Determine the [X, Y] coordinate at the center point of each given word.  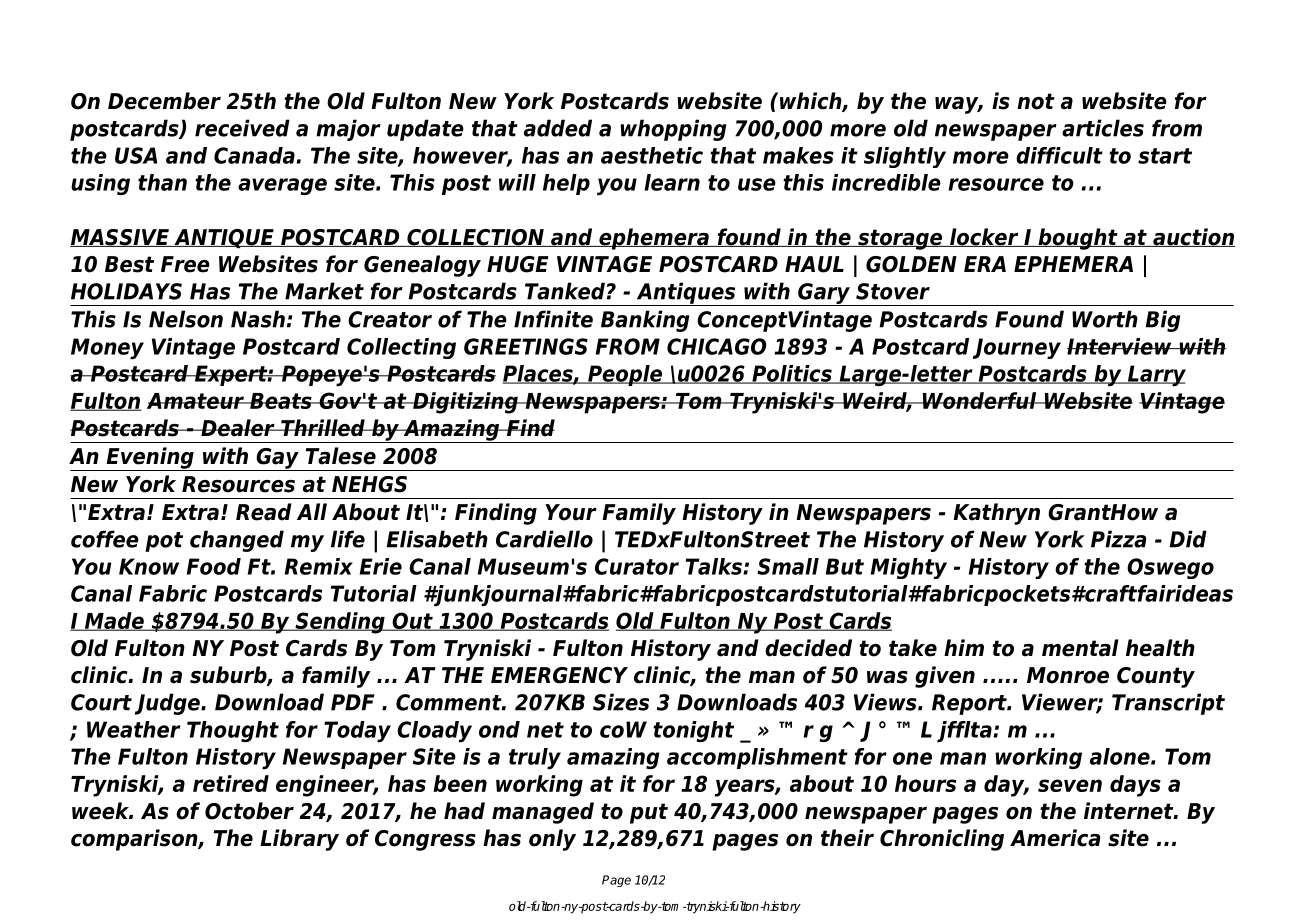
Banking [645, 321]
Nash [258, 319]
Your [571, 512]
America [1055, 838]
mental [1080, 648]
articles [1103, 128]
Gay [277, 459]
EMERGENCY [559, 675]
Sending [340, 623]
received [242, 128]
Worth [1105, 319]
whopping [673, 130]
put [649, 813]
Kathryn [996, 514]
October [249, 811]
